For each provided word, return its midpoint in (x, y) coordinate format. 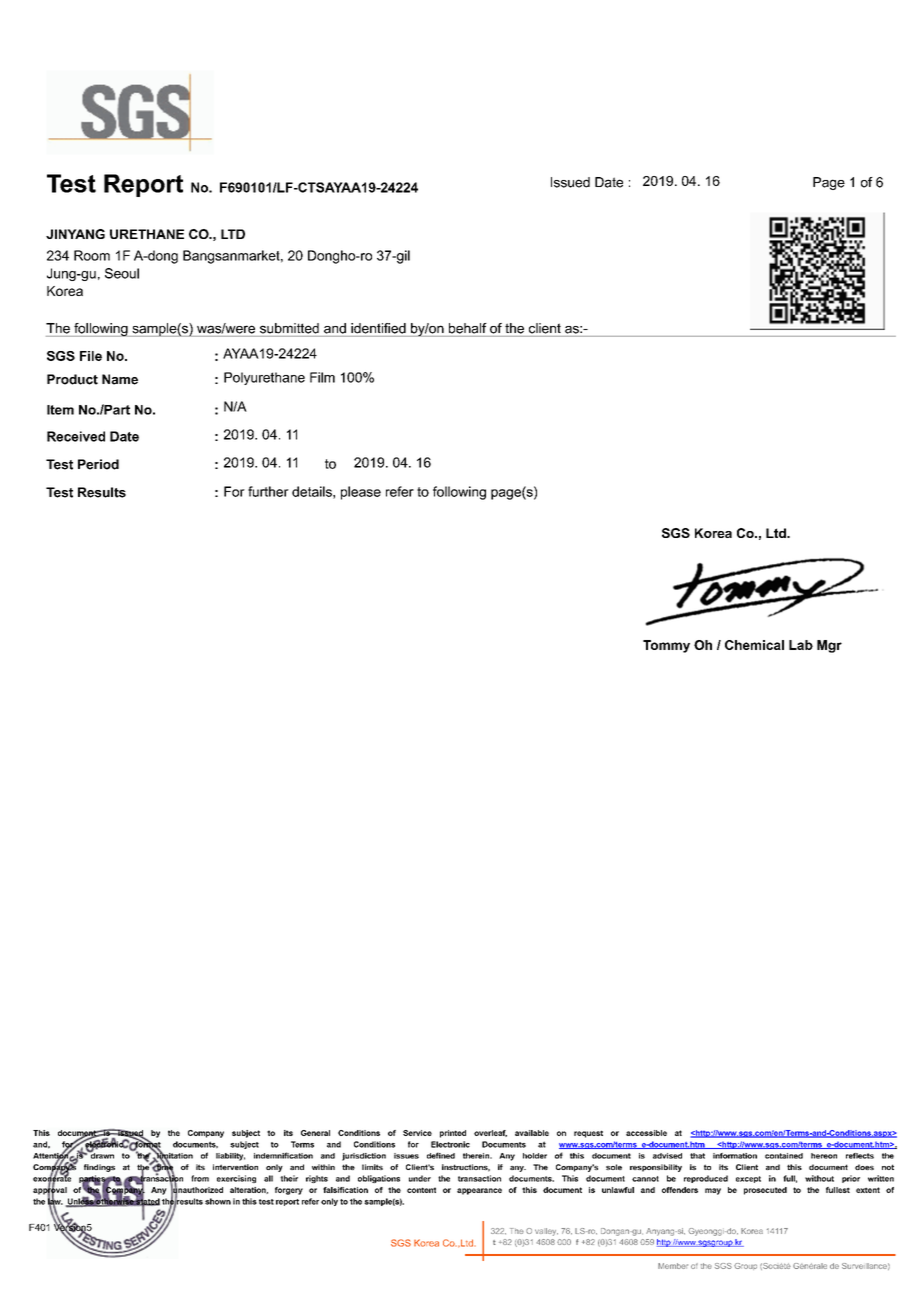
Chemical (754, 645)
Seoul (122, 273)
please (361, 493)
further (268, 491)
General (315, 1133)
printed (453, 1134)
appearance (479, 1191)
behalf (468, 328)
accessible (646, 1133)
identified (378, 328)
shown (218, 1201)
